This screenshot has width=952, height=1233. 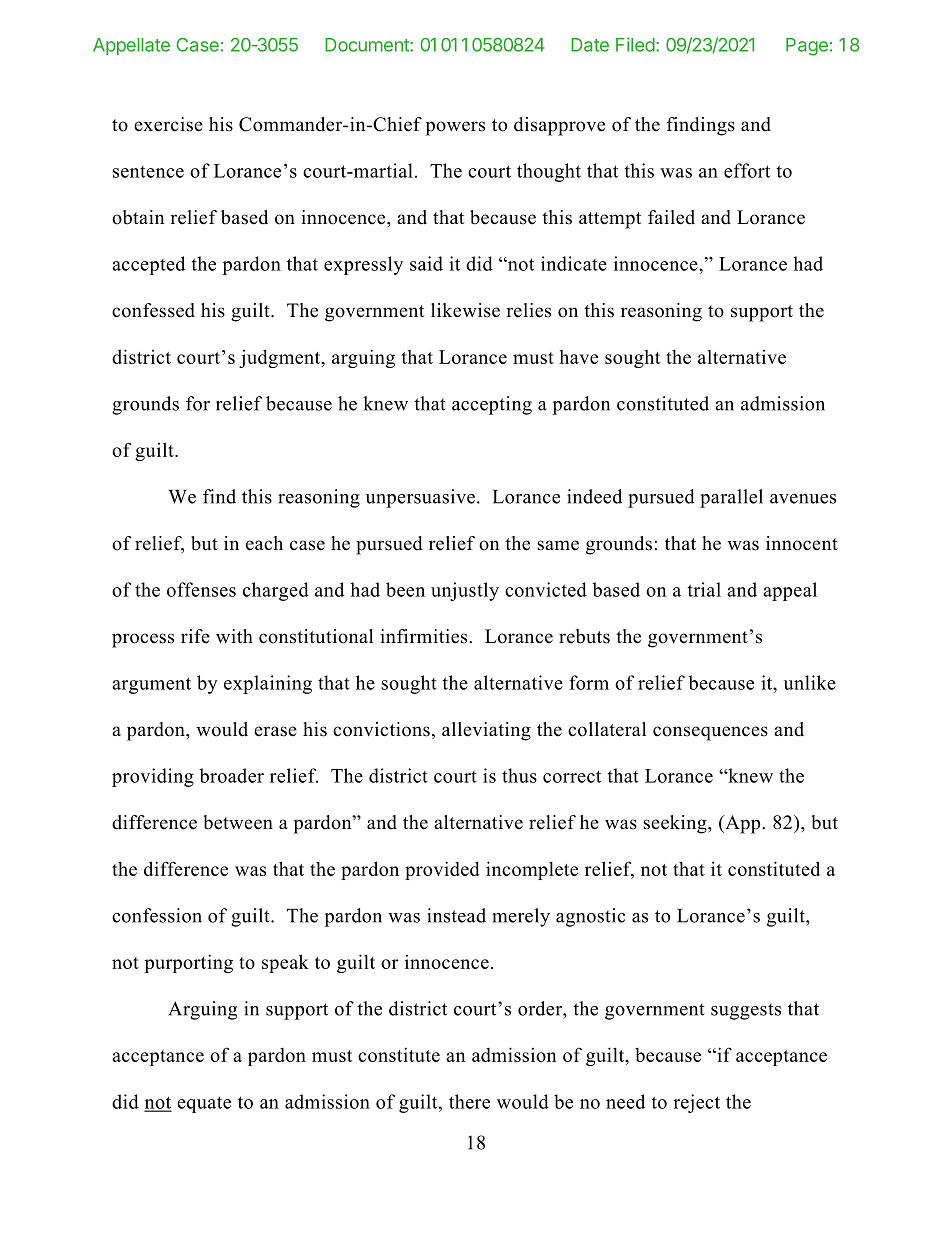 What do you see at coordinates (455, 128) in the screenshot?
I see `powers` at bounding box center [455, 128].
